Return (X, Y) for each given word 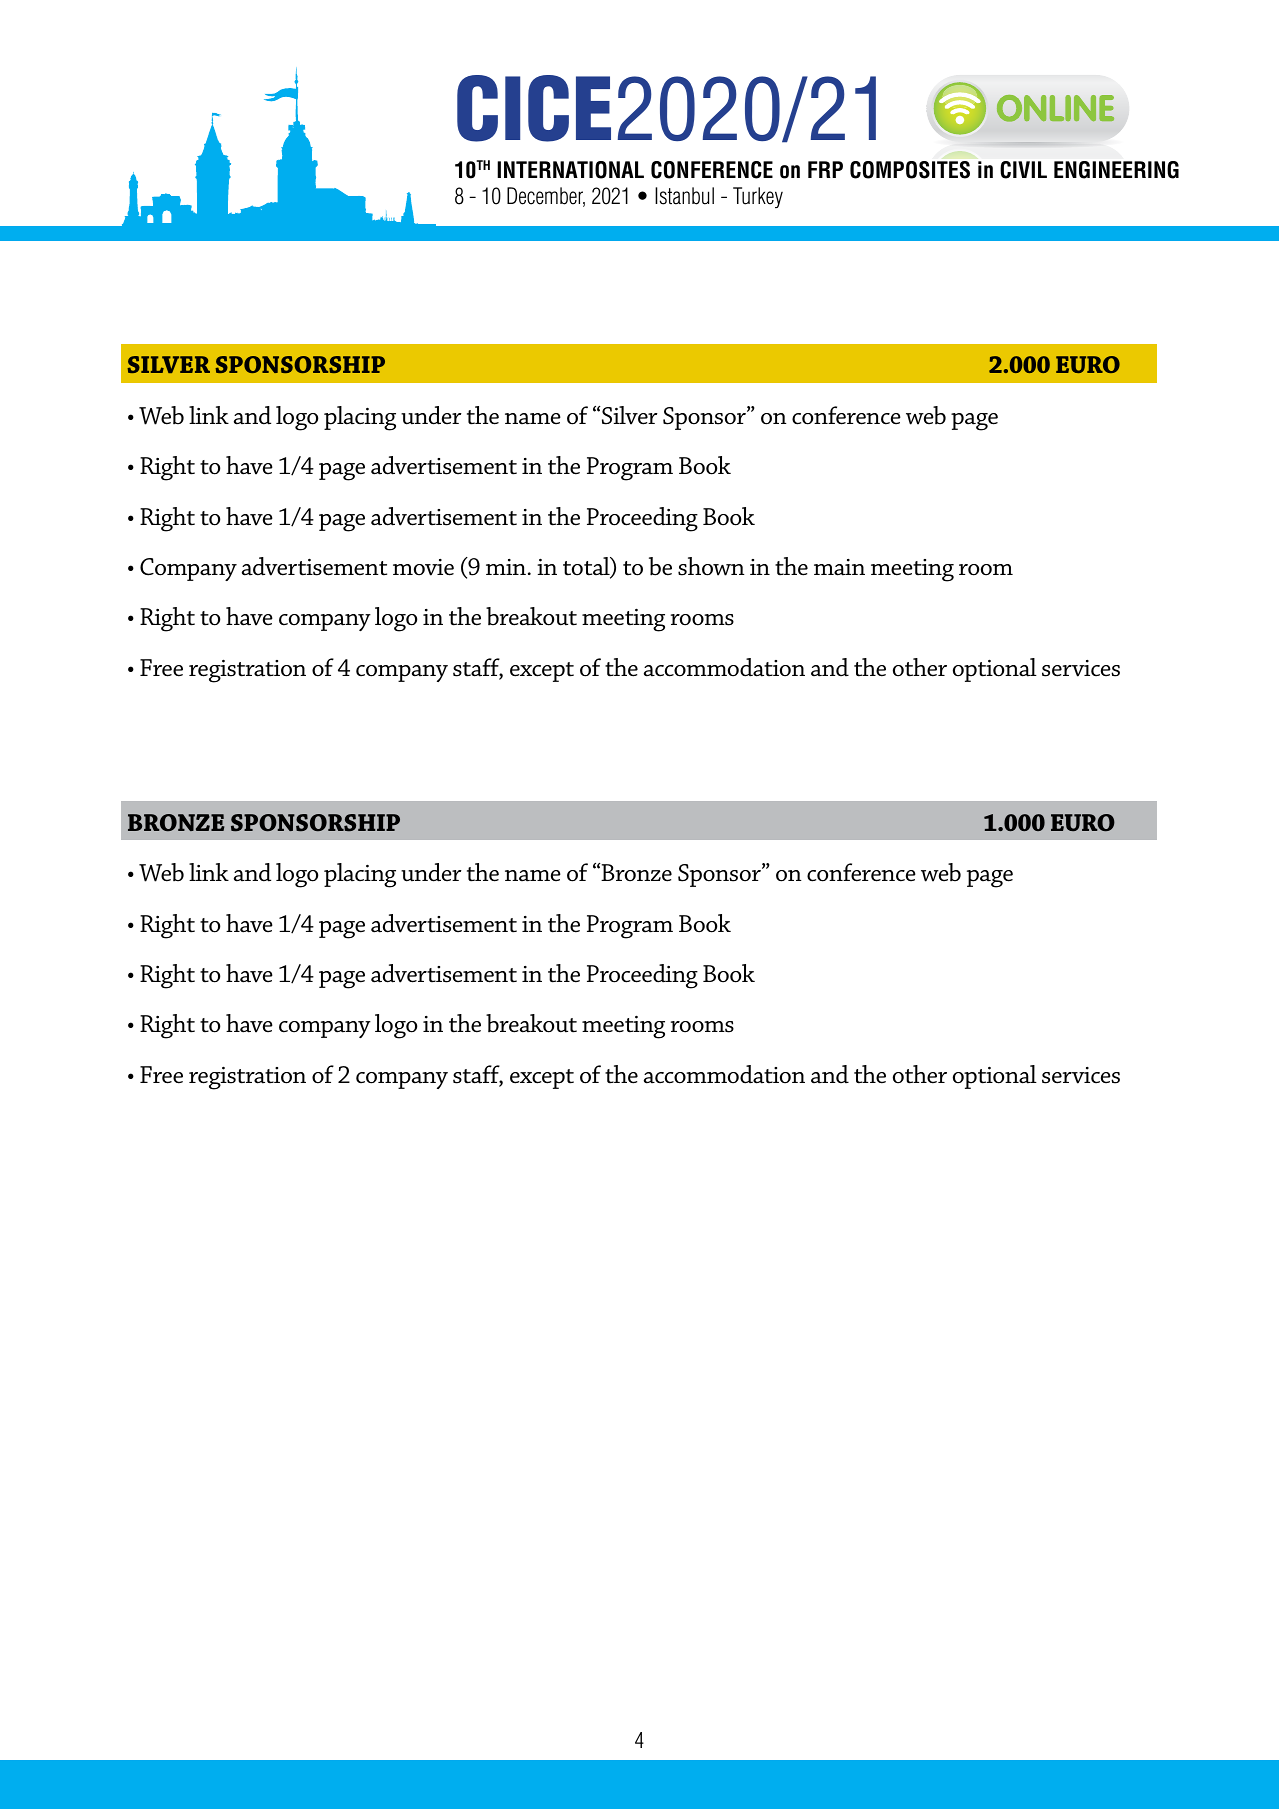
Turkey (758, 197)
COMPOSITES (910, 170)
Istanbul (684, 196)
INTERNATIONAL (570, 170)
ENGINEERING (1116, 170)
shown (711, 566)
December (546, 197)
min (506, 567)
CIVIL (1023, 170)
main (839, 567)
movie (423, 567)
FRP (825, 169)
